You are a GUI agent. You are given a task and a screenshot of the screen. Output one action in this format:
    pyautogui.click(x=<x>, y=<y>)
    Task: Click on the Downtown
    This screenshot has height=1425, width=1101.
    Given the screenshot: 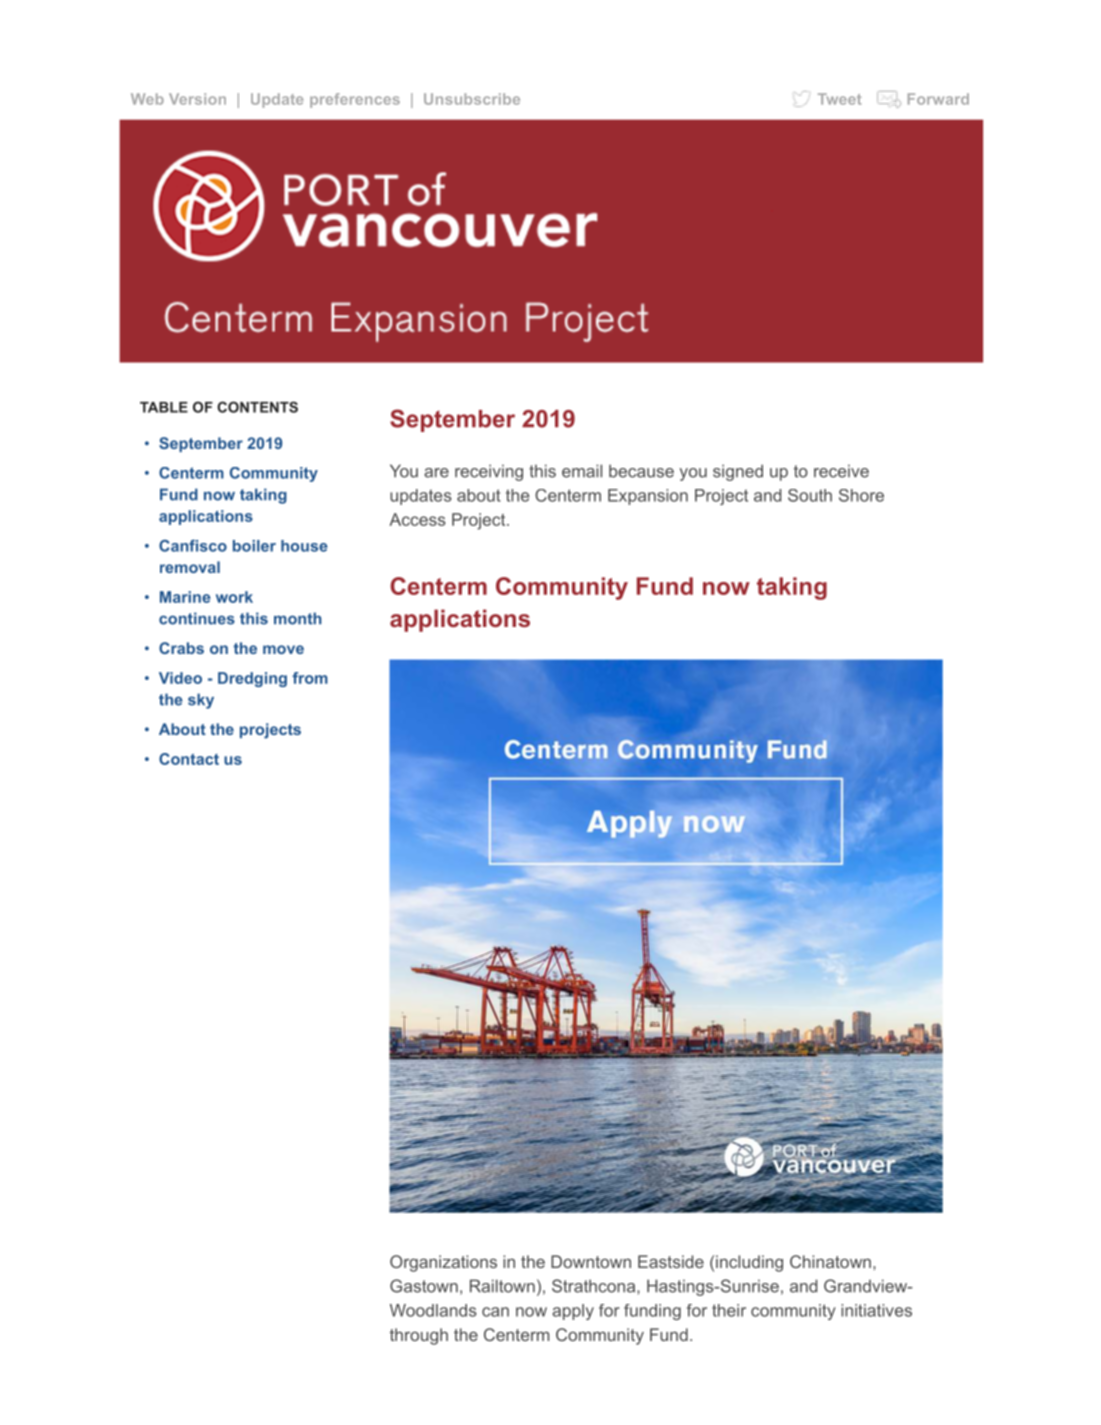 What is the action you would take?
    pyautogui.click(x=591, y=1261)
